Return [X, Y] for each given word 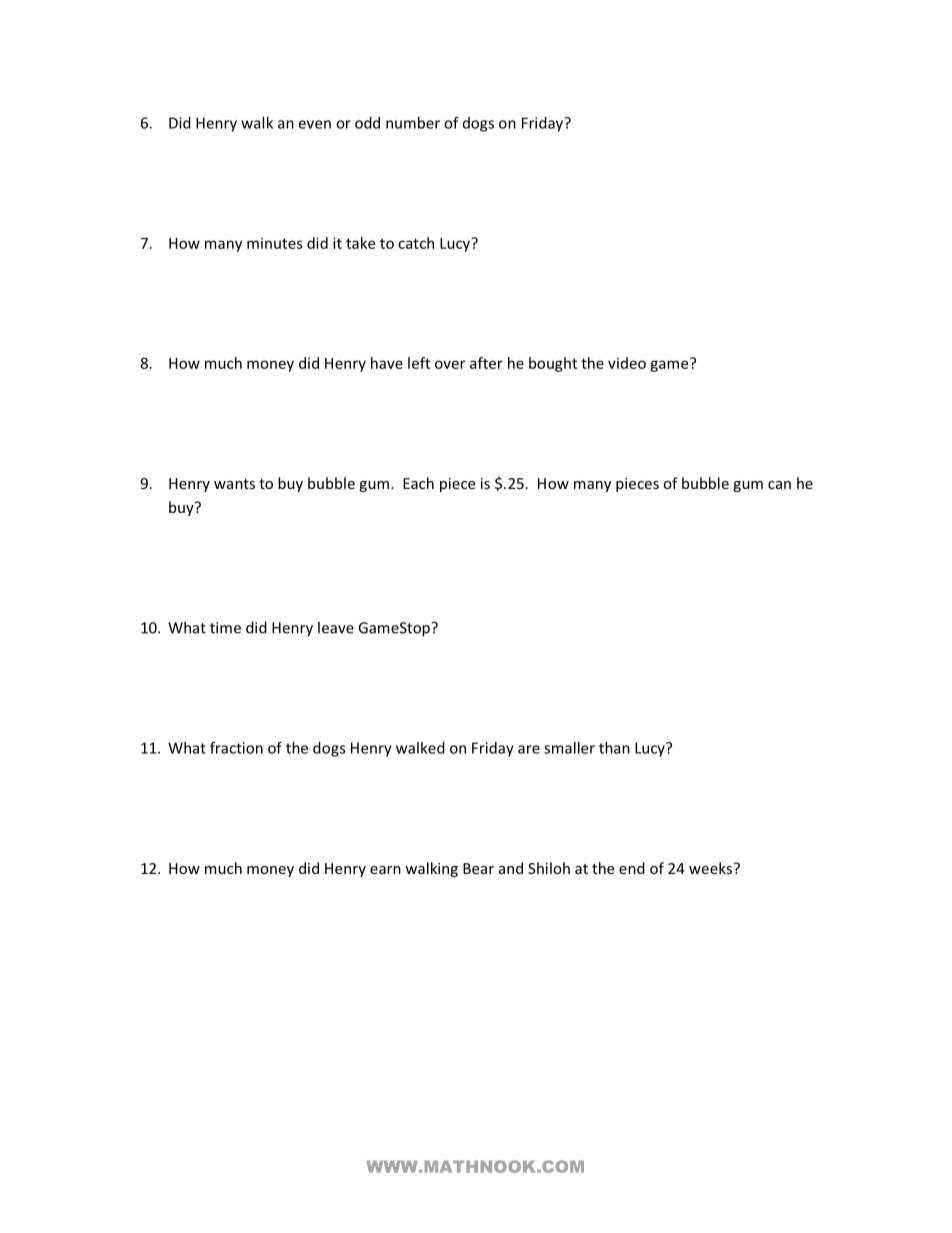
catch [416, 243]
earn [385, 870]
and [511, 868]
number [413, 123]
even [314, 124]
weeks [712, 868]
